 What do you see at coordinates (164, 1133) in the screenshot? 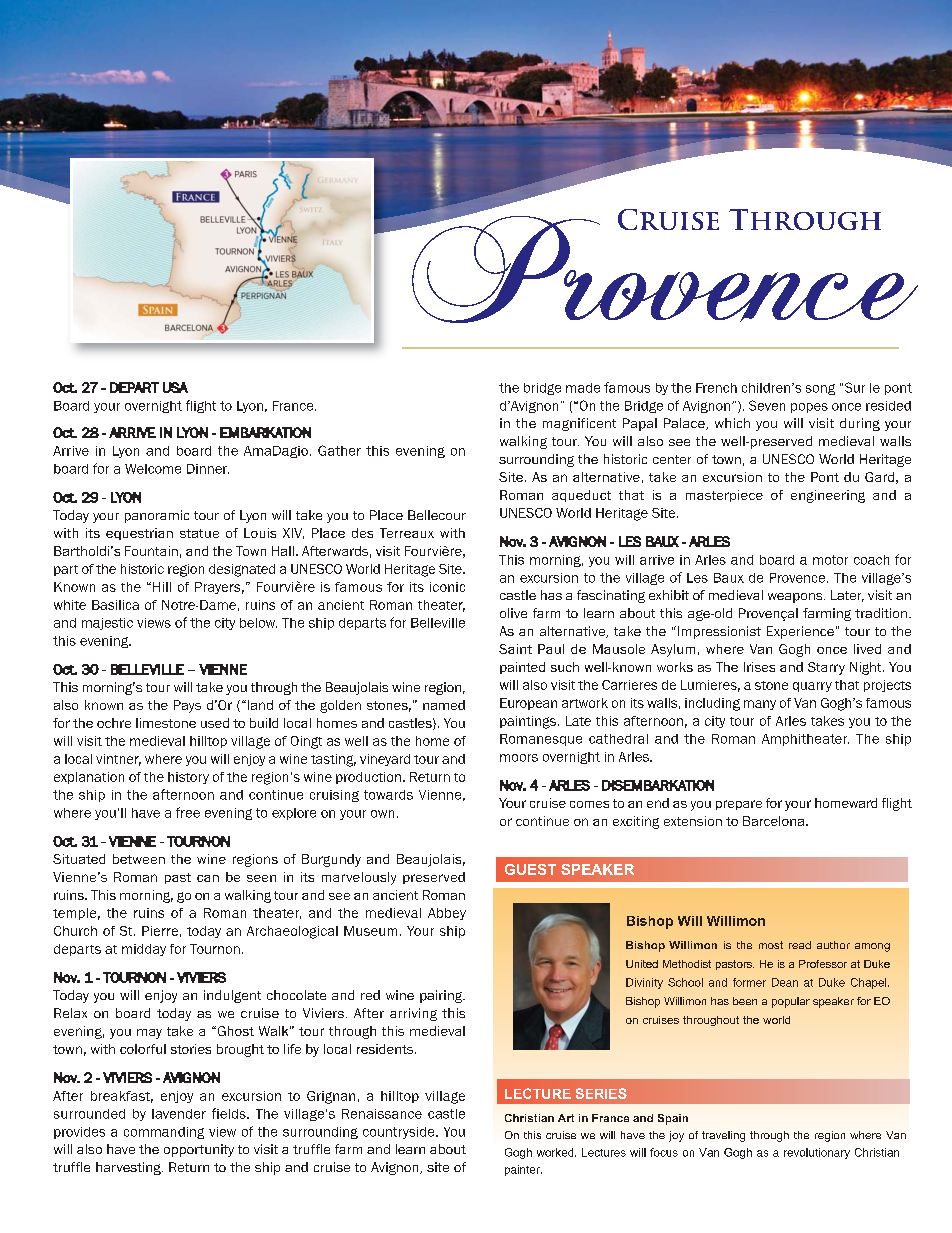
I see `commanding` at bounding box center [164, 1133].
